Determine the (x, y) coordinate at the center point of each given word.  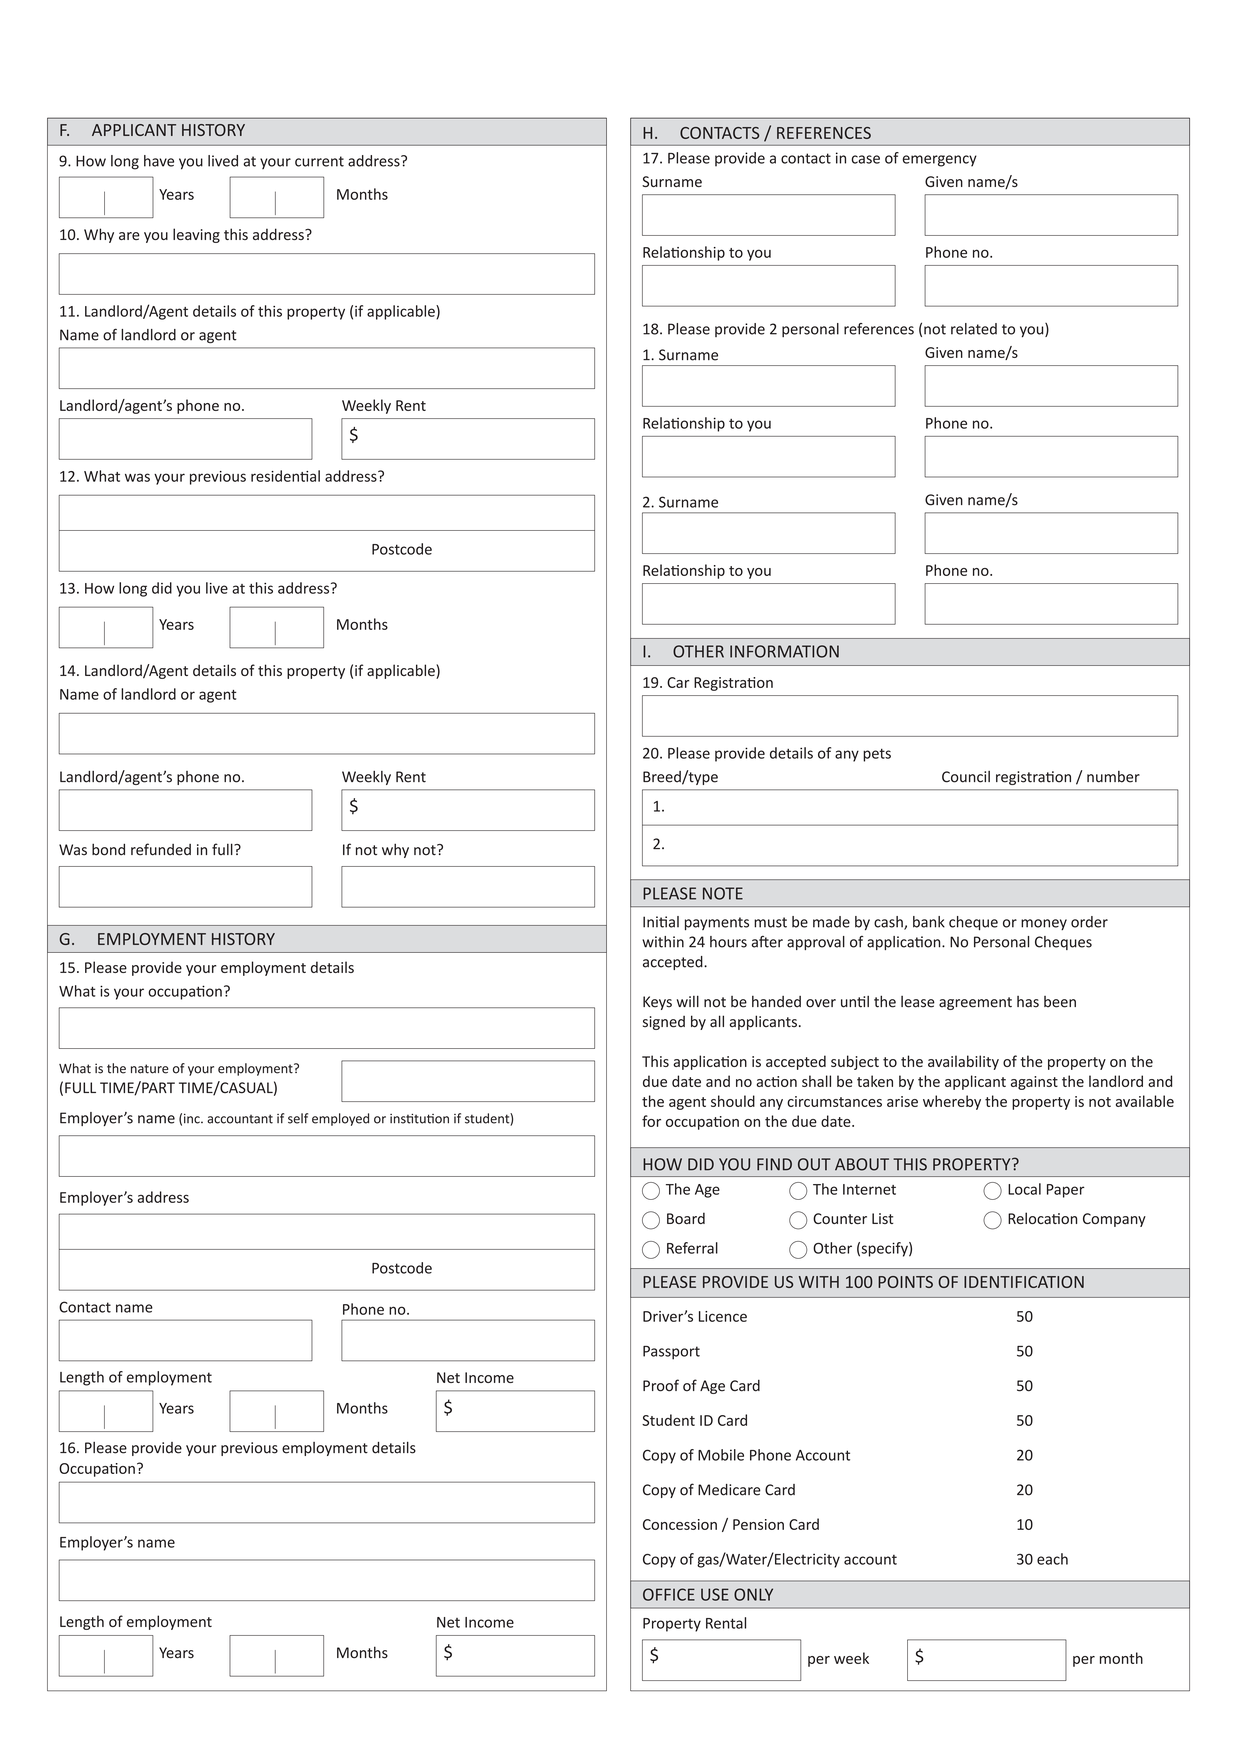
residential (285, 476)
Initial (661, 922)
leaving (196, 235)
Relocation (1042, 1218)
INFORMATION (784, 651)
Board (686, 1218)
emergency (940, 161)
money (1044, 924)
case (865, 159)
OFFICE (669, 1594)
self (298, 1118)
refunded (161, 849)
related (974, 329)
